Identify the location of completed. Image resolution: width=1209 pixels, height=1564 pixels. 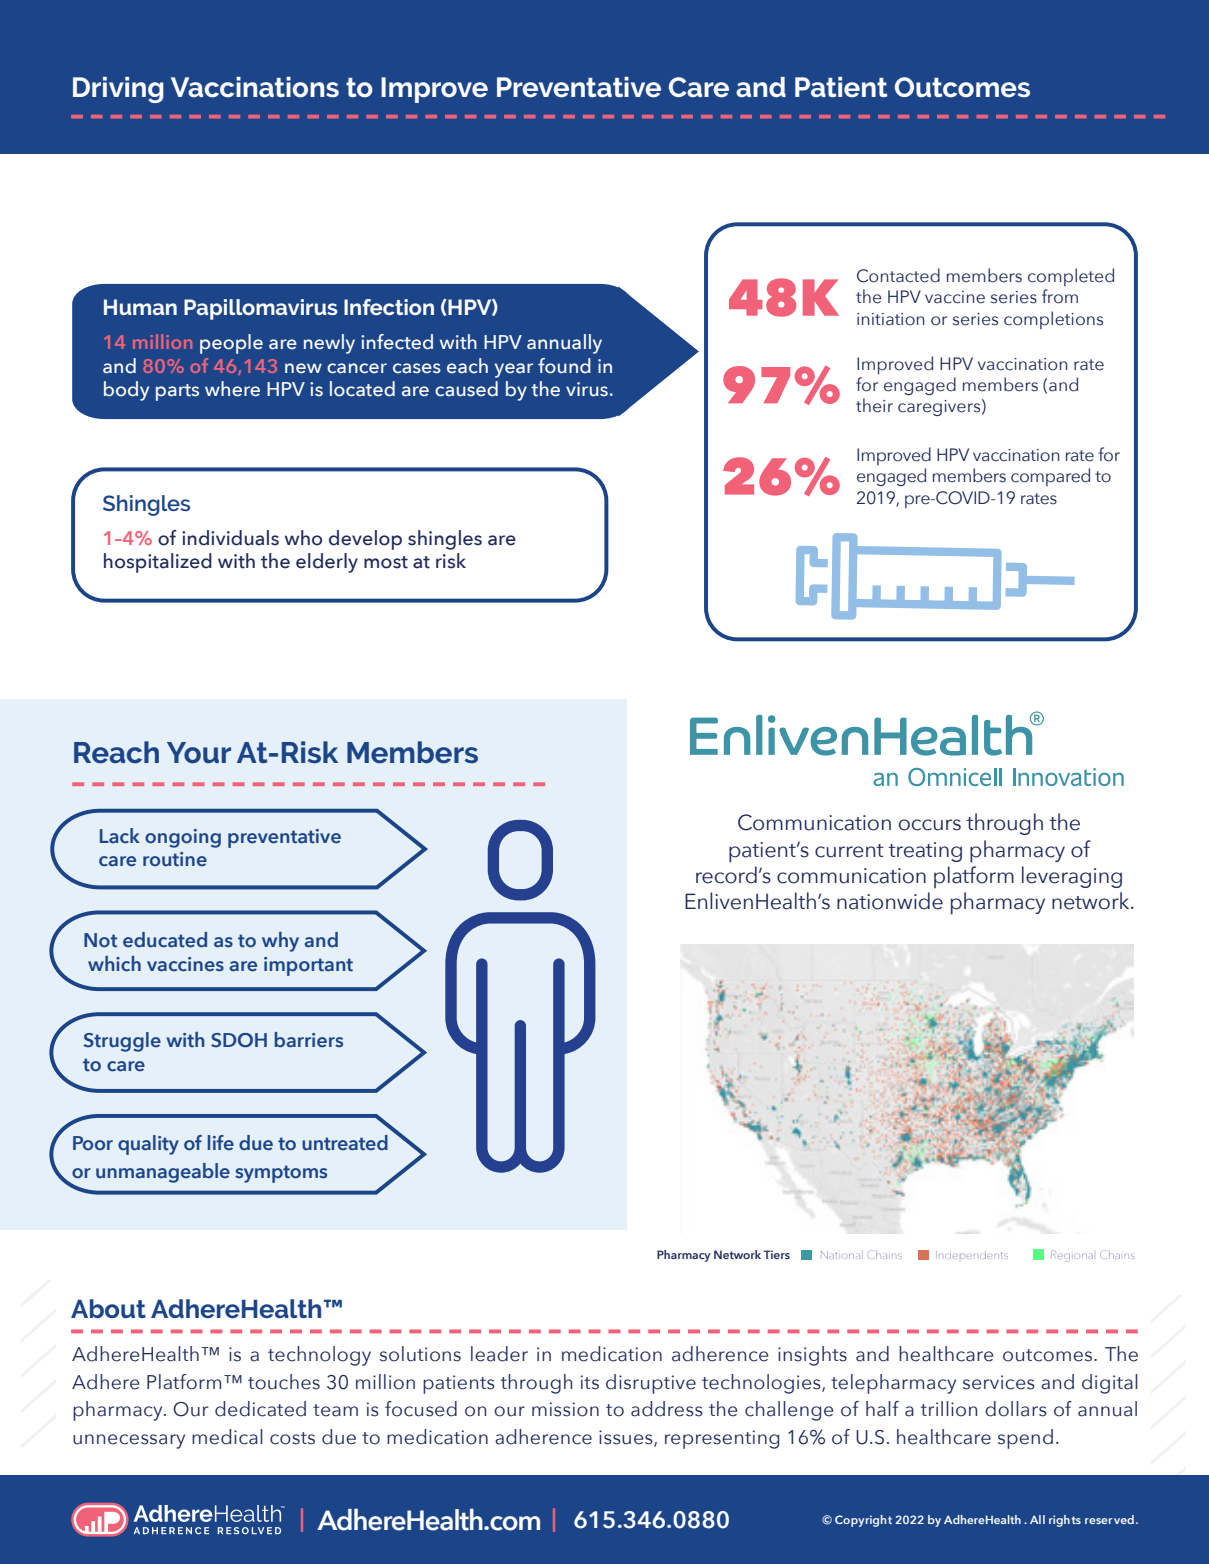
(1071, 277).
